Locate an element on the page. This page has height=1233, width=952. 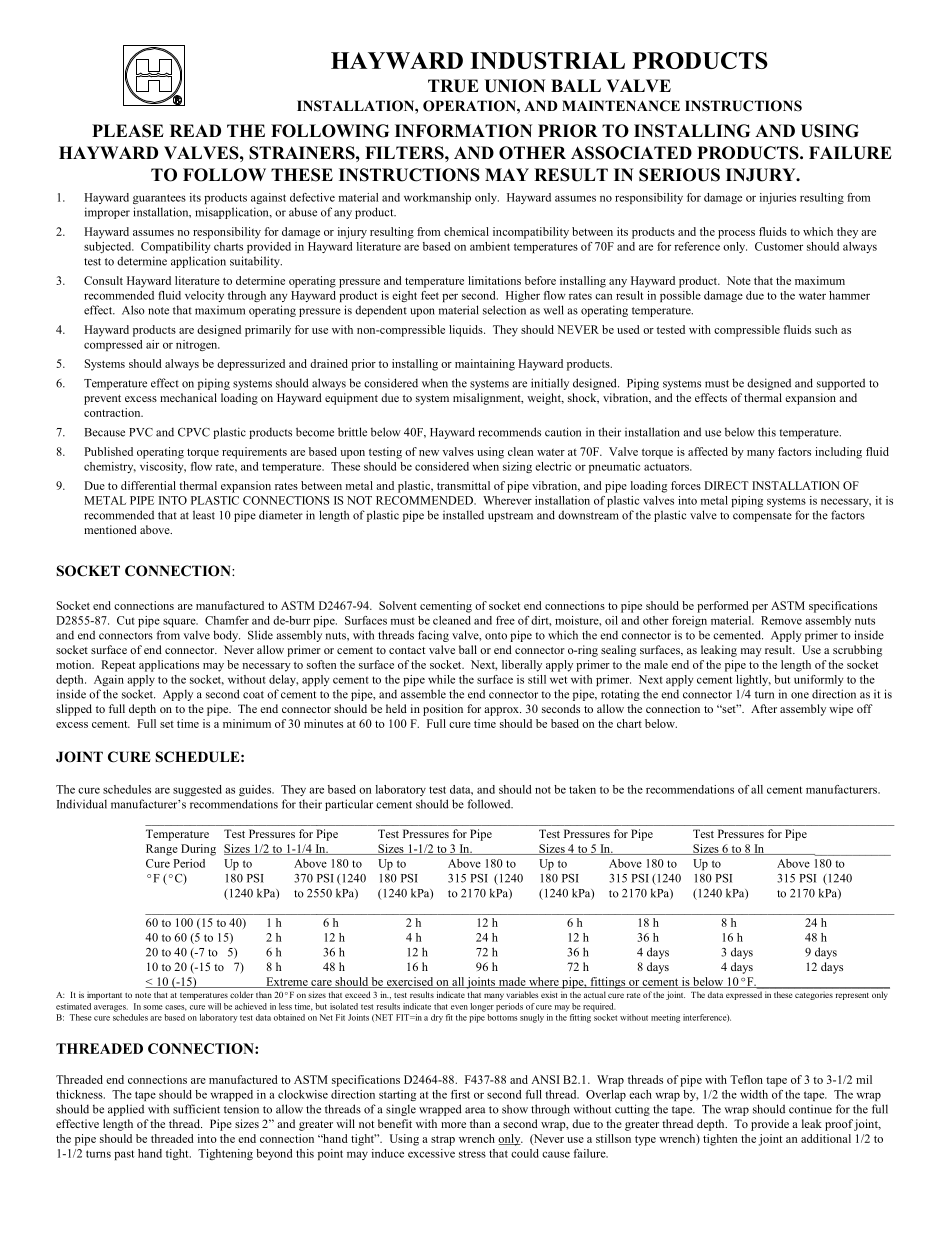
Remove is located at coordinates (781, 620).
